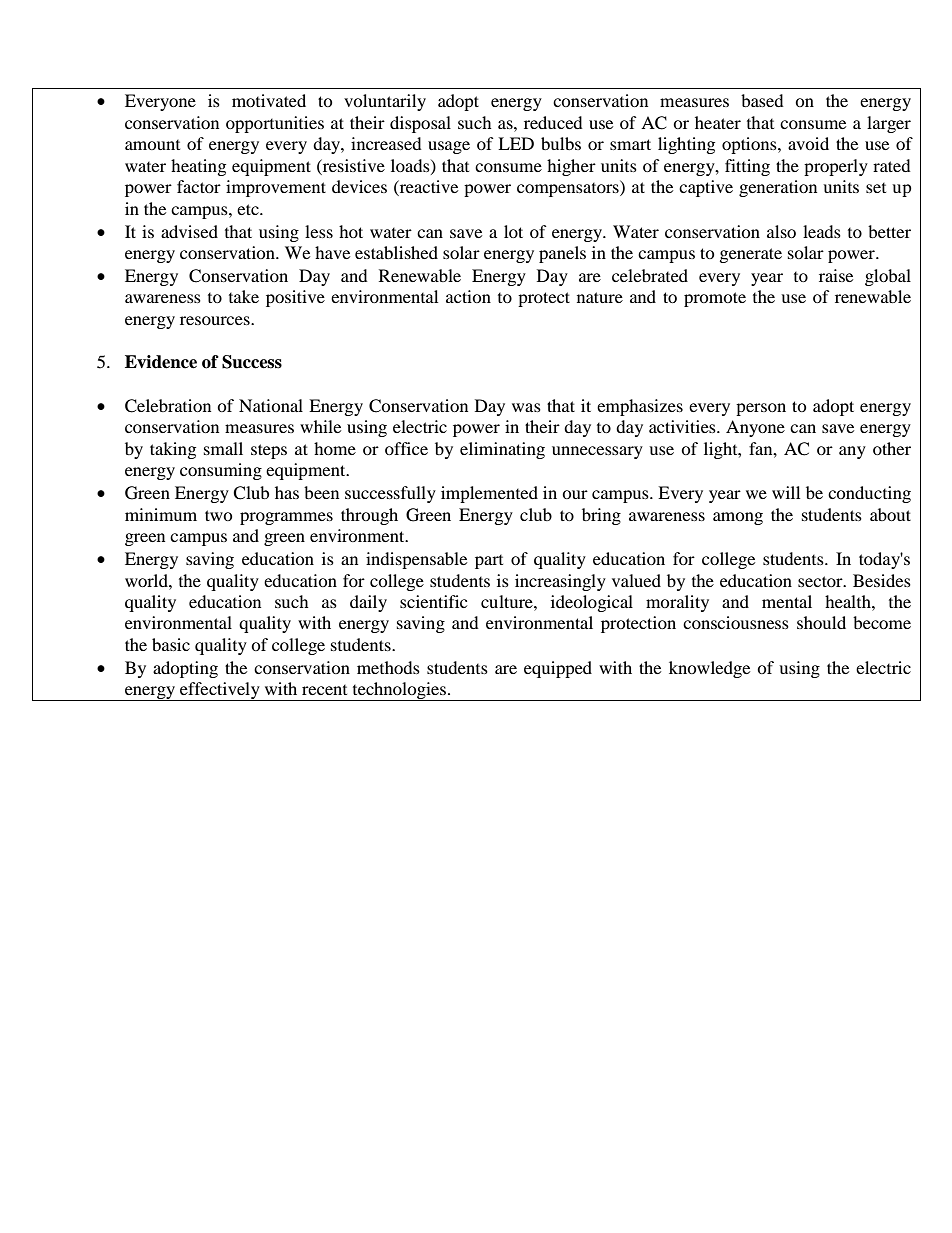 The height and width of the page is (1233, 952). What do you see at coordinates (762, 100) in the page?
I see `based` at bounding box center [762, 100].
